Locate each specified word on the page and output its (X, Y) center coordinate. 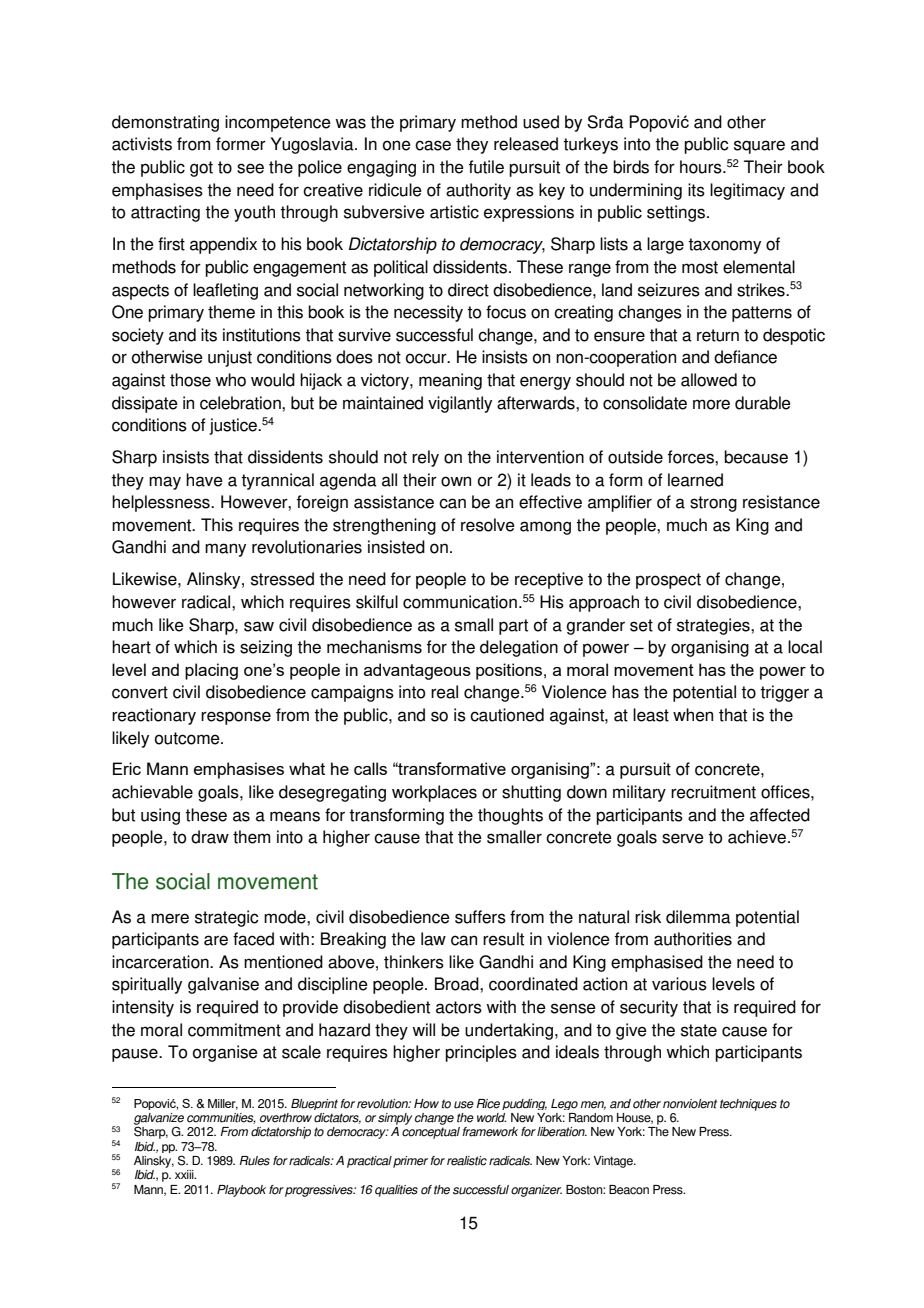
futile (486, 167)
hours (702, 167)
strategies (714, 626)
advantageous (417, 671)
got (201, 169)
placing (211, 671)
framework (490, 1132)
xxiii (185, 1174)
